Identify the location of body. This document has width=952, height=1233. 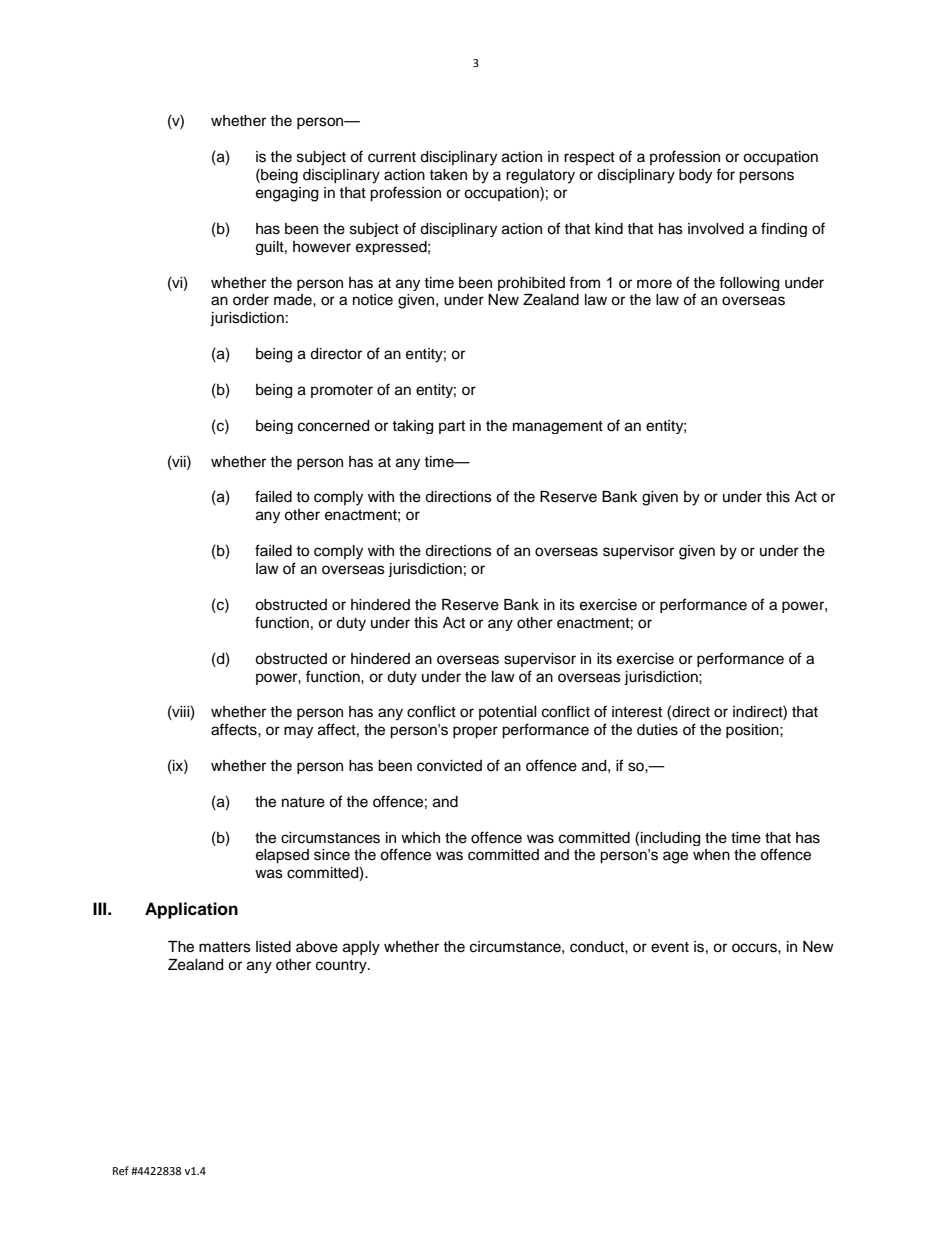
(695, 176).
